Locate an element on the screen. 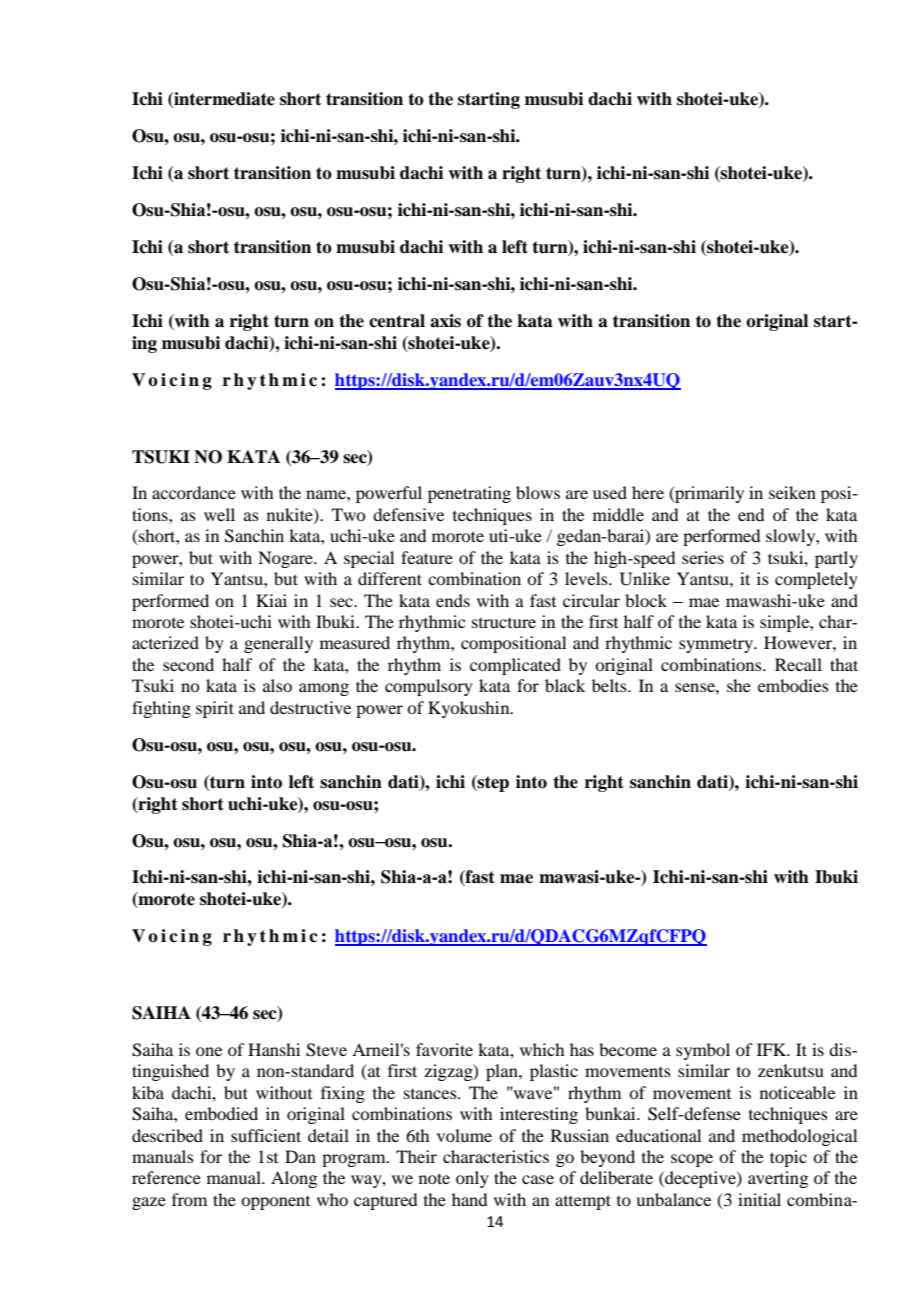  embodies is located at coordinates (793, 685).
